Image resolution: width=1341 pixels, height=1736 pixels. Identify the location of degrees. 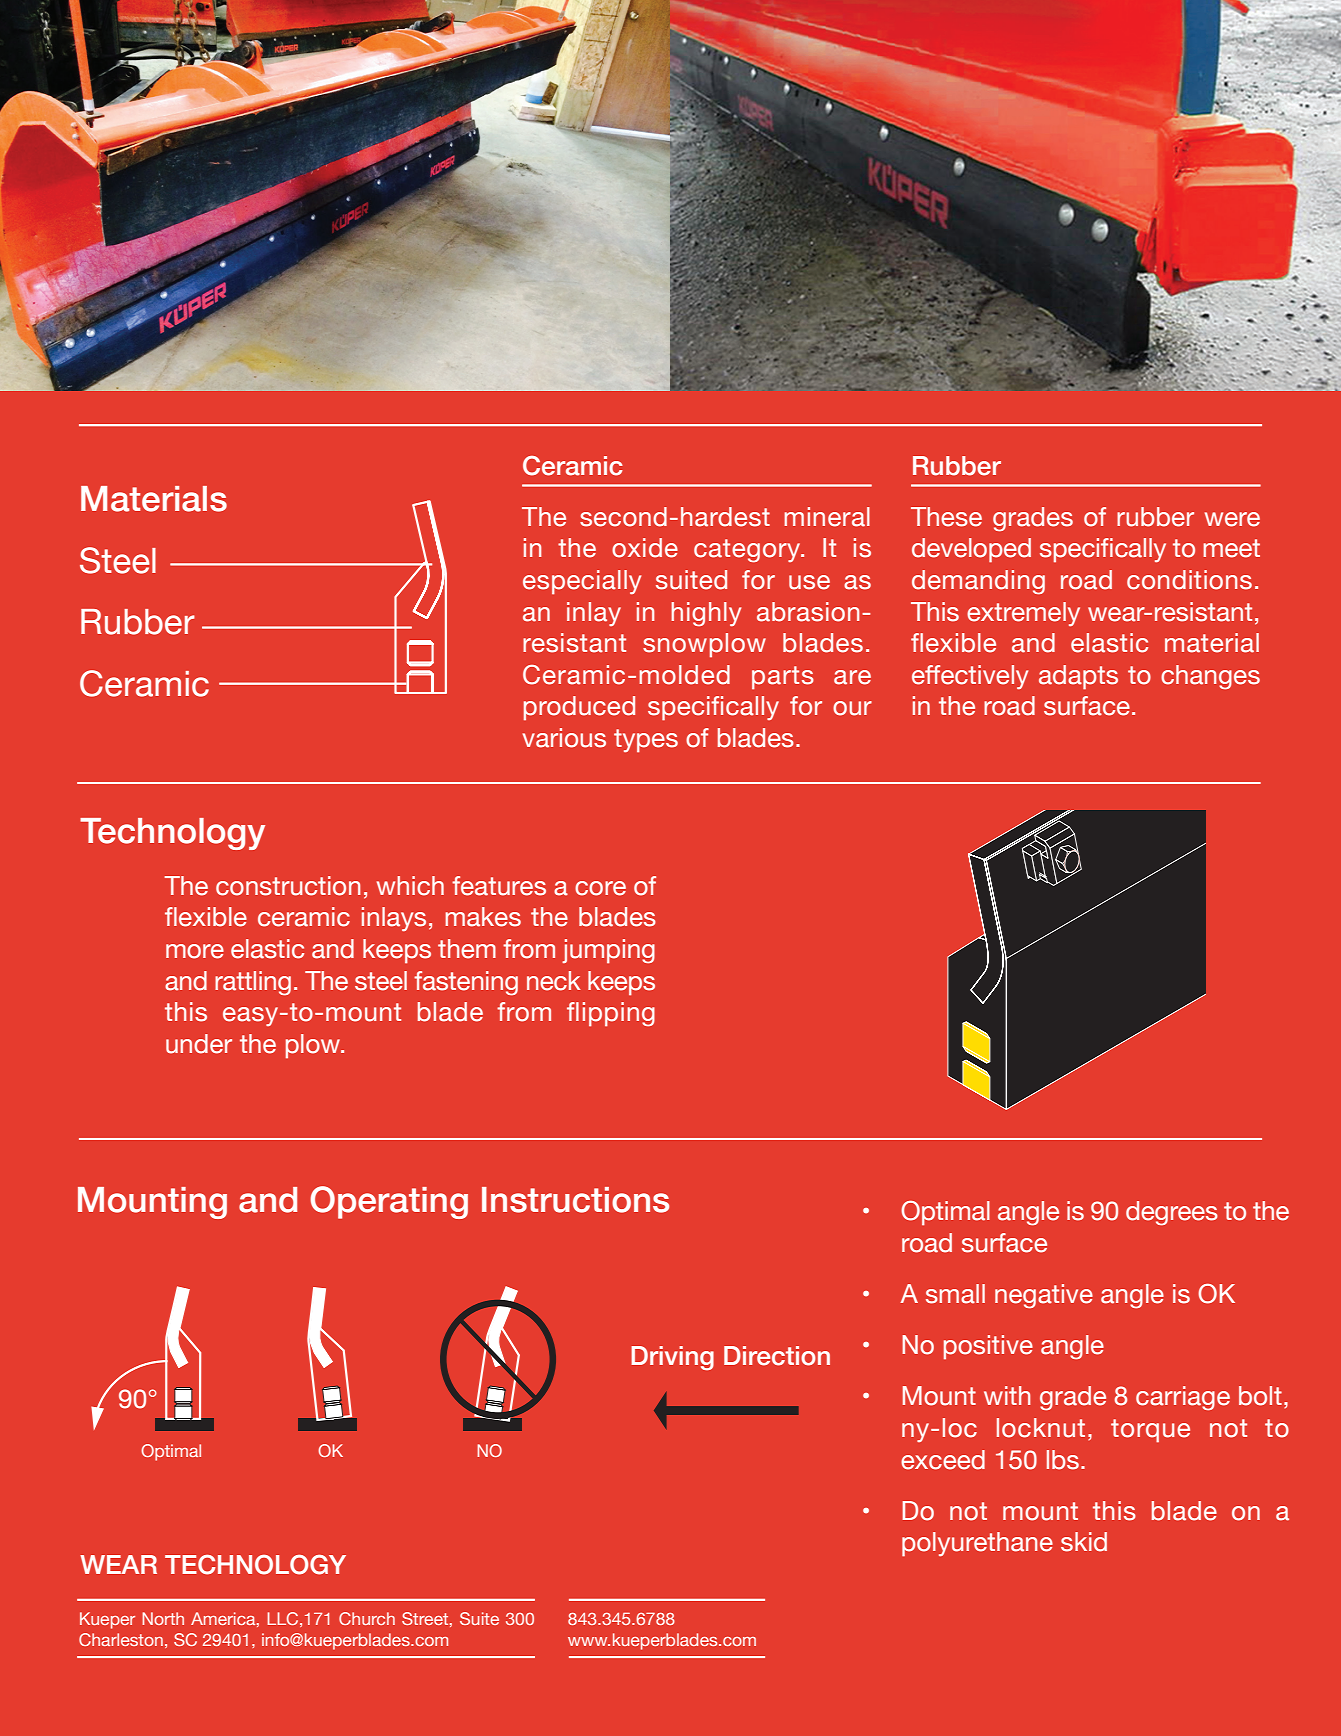
(1172, 1213).
